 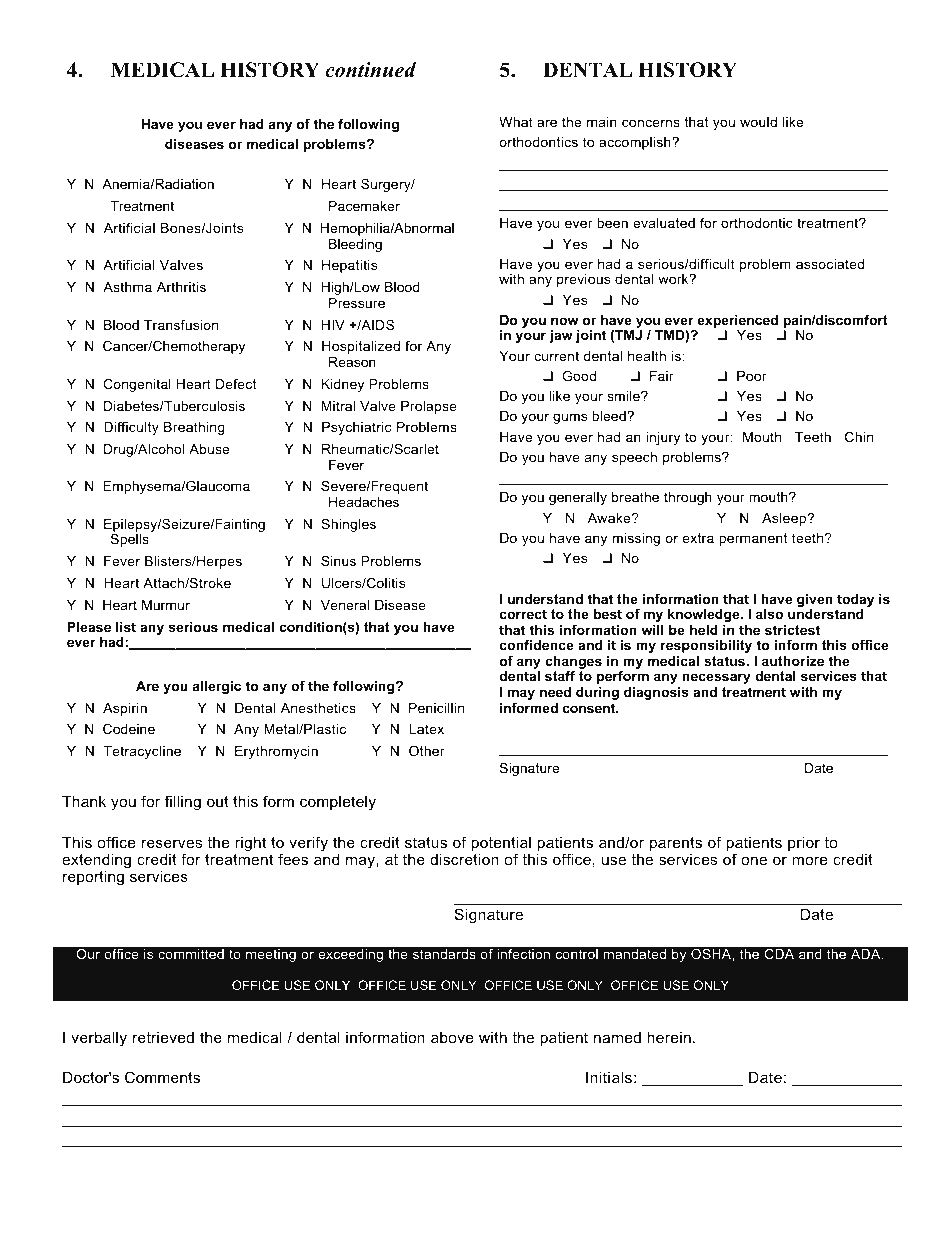 What do you see at coordinates (583, 280) in the image?
I see `previous` at bounding box center [583, 280].
